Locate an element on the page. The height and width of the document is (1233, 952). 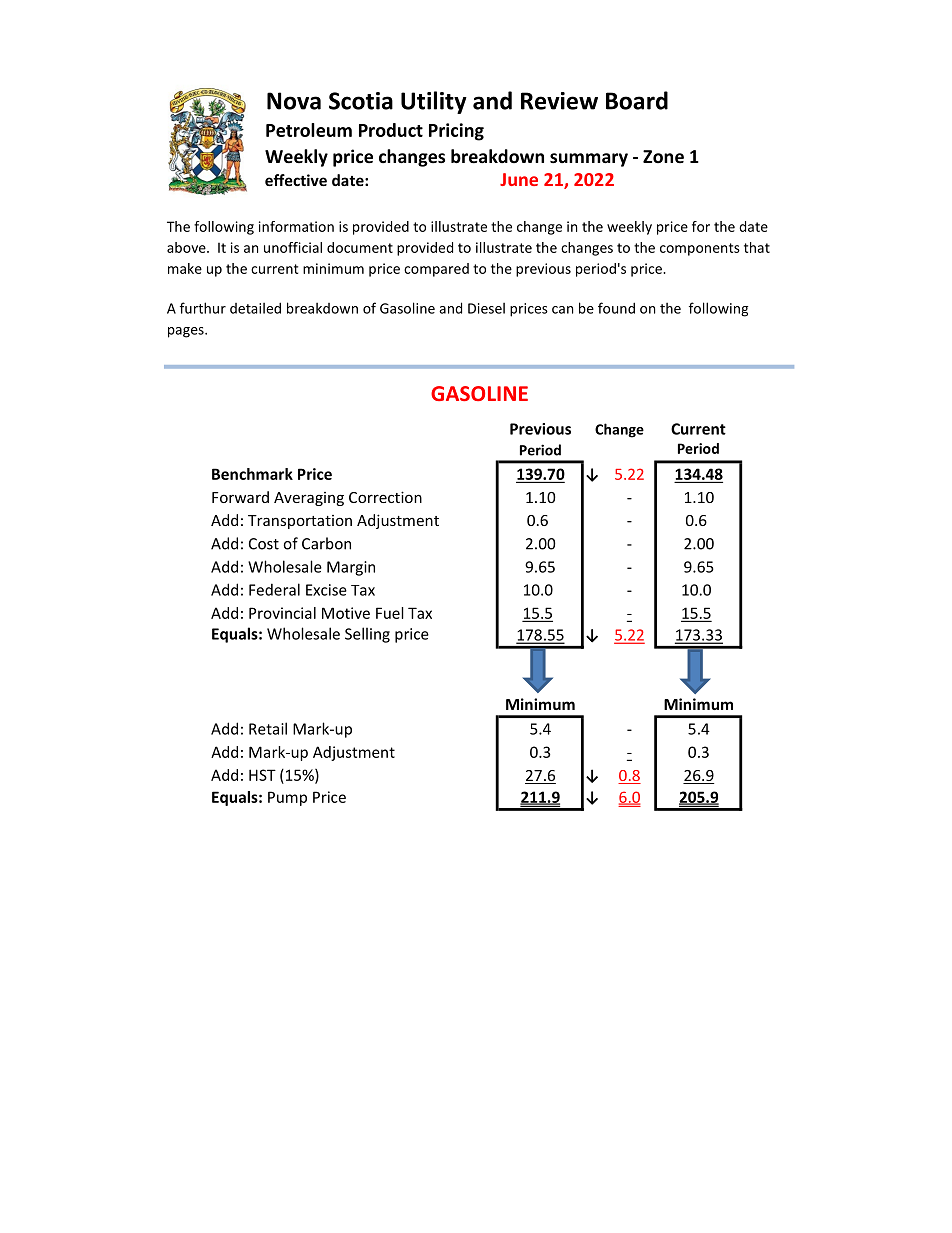
Fuel is located at coordinates (390, 613).
